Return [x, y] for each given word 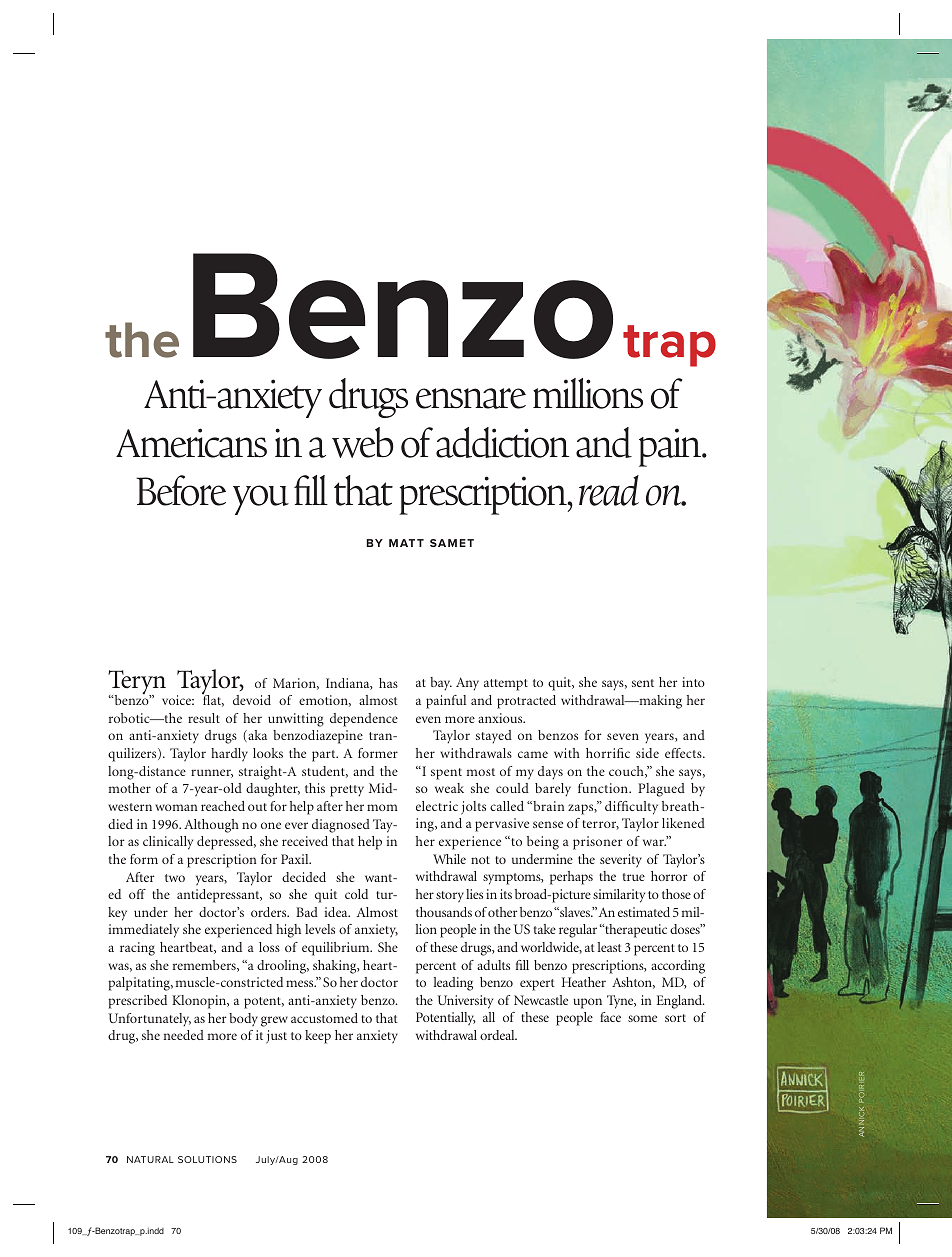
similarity [619, 896]
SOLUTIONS [207, 1159]
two [175, 878]
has [388, 683]
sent [643, 683]
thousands [444, 912]
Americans [191, 443]
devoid [252, 700]
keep [318, 1037]
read [609, 490]
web [363, 442]
